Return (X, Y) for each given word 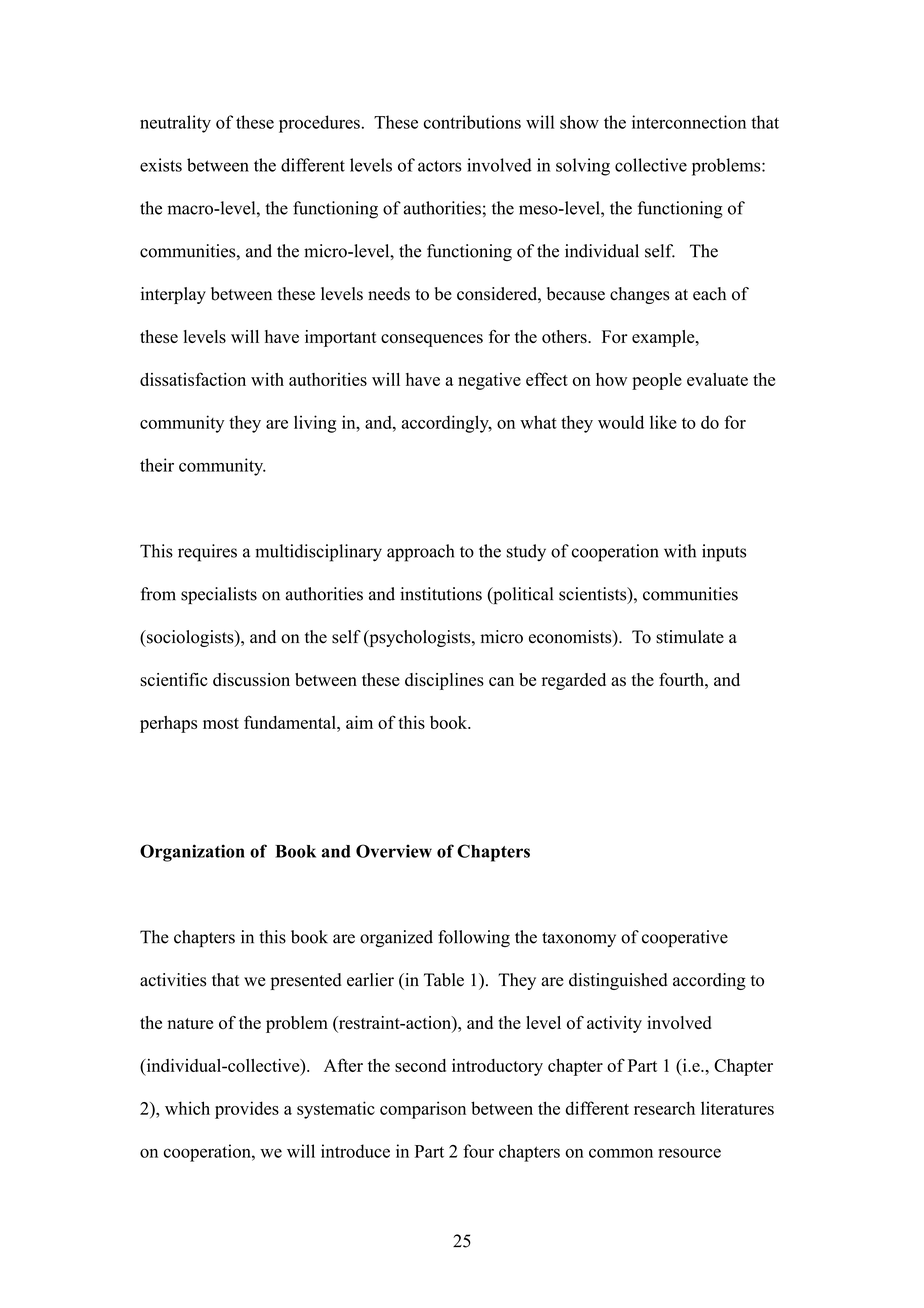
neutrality (175, 124)
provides (247, 1110)
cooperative (685, 938)
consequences (432, 340)
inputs (724, 553)
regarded (574, 681)
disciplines (444, 681)
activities (173, 980)
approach (420, 553)
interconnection (689, 122)
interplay (173, 295)
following (474, 938)
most (221, 723)
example (664, 338)
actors (439, 166)
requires (207, 553)
